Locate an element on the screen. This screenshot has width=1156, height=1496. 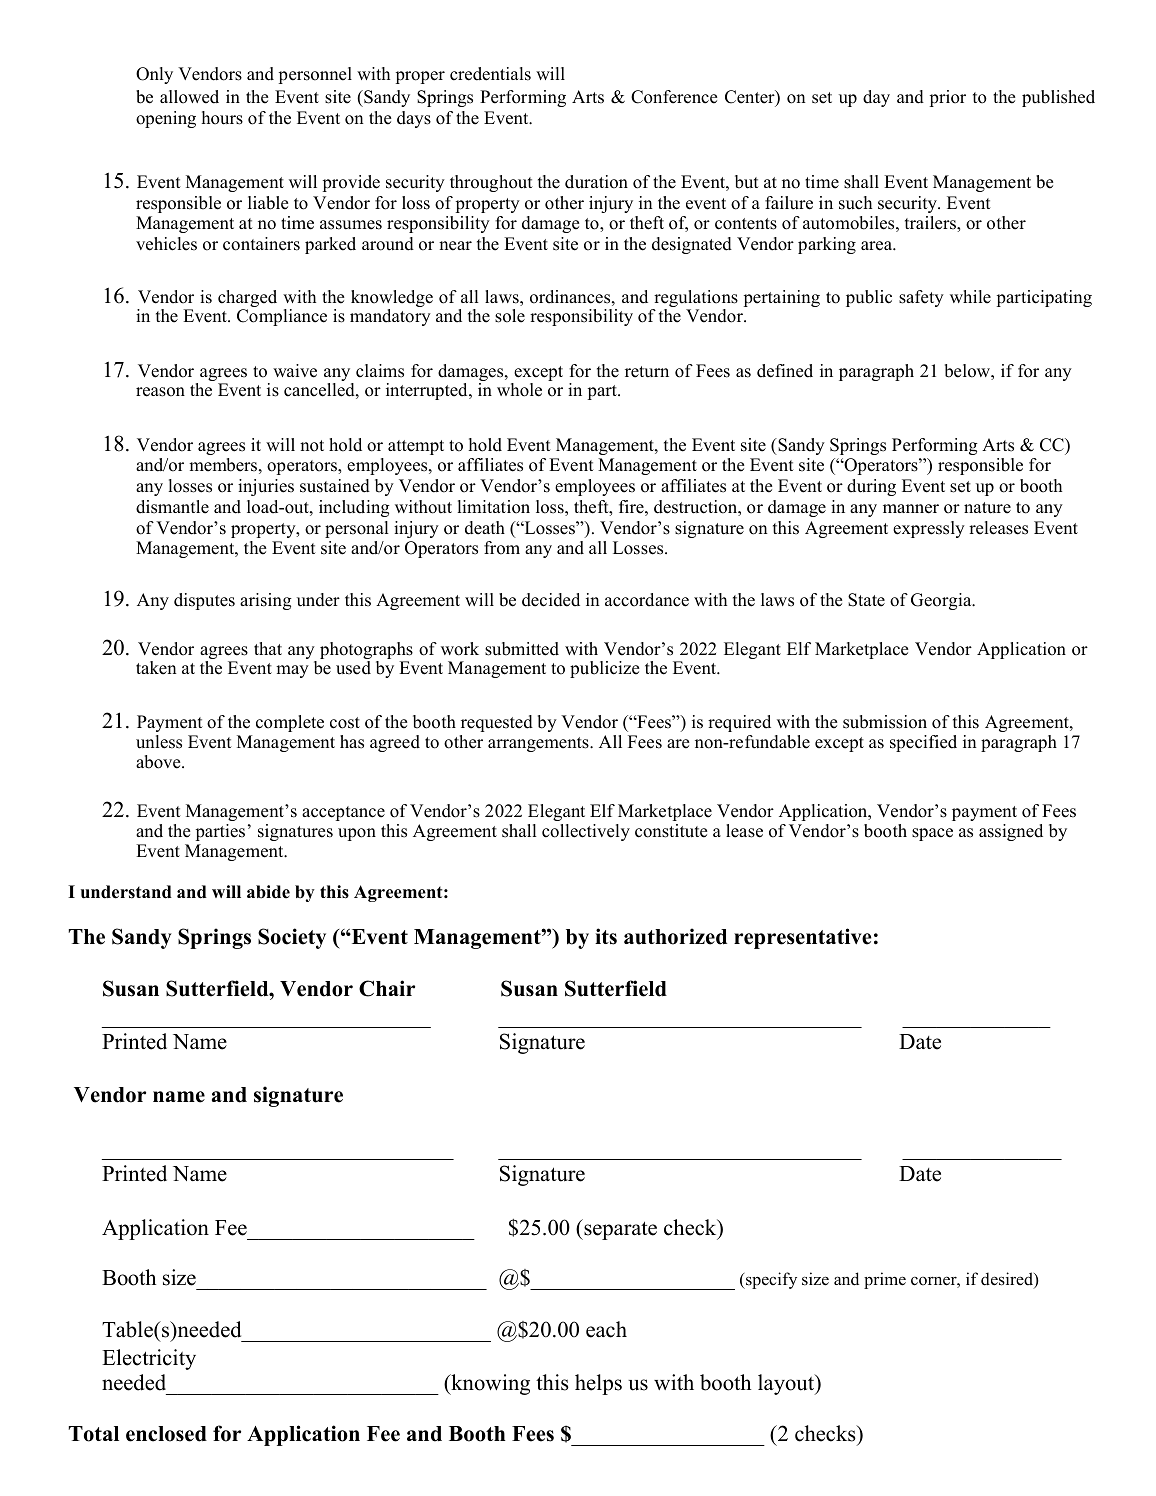
prior is located at coordinates (948, 98).
